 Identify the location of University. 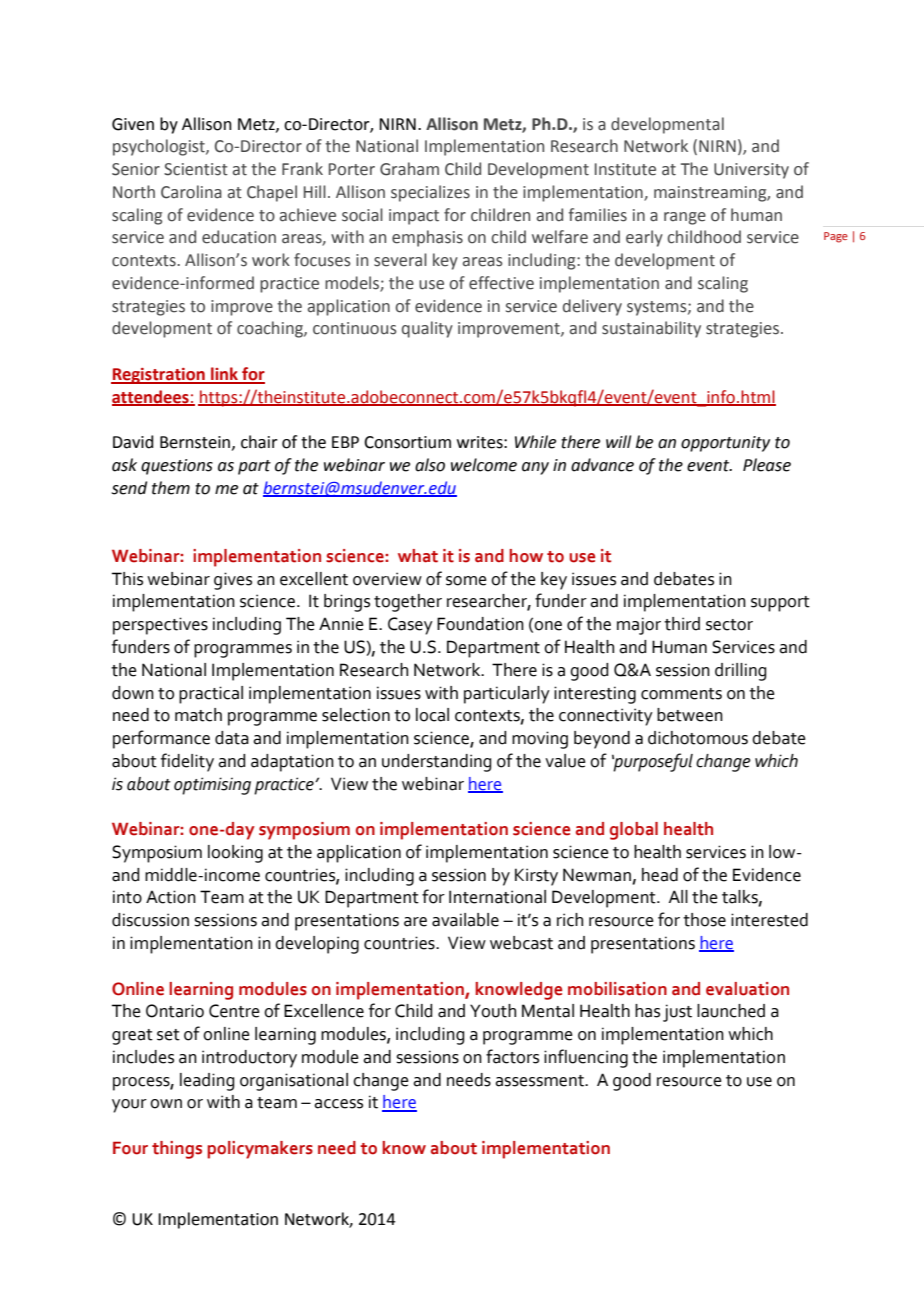
(751, 171).
